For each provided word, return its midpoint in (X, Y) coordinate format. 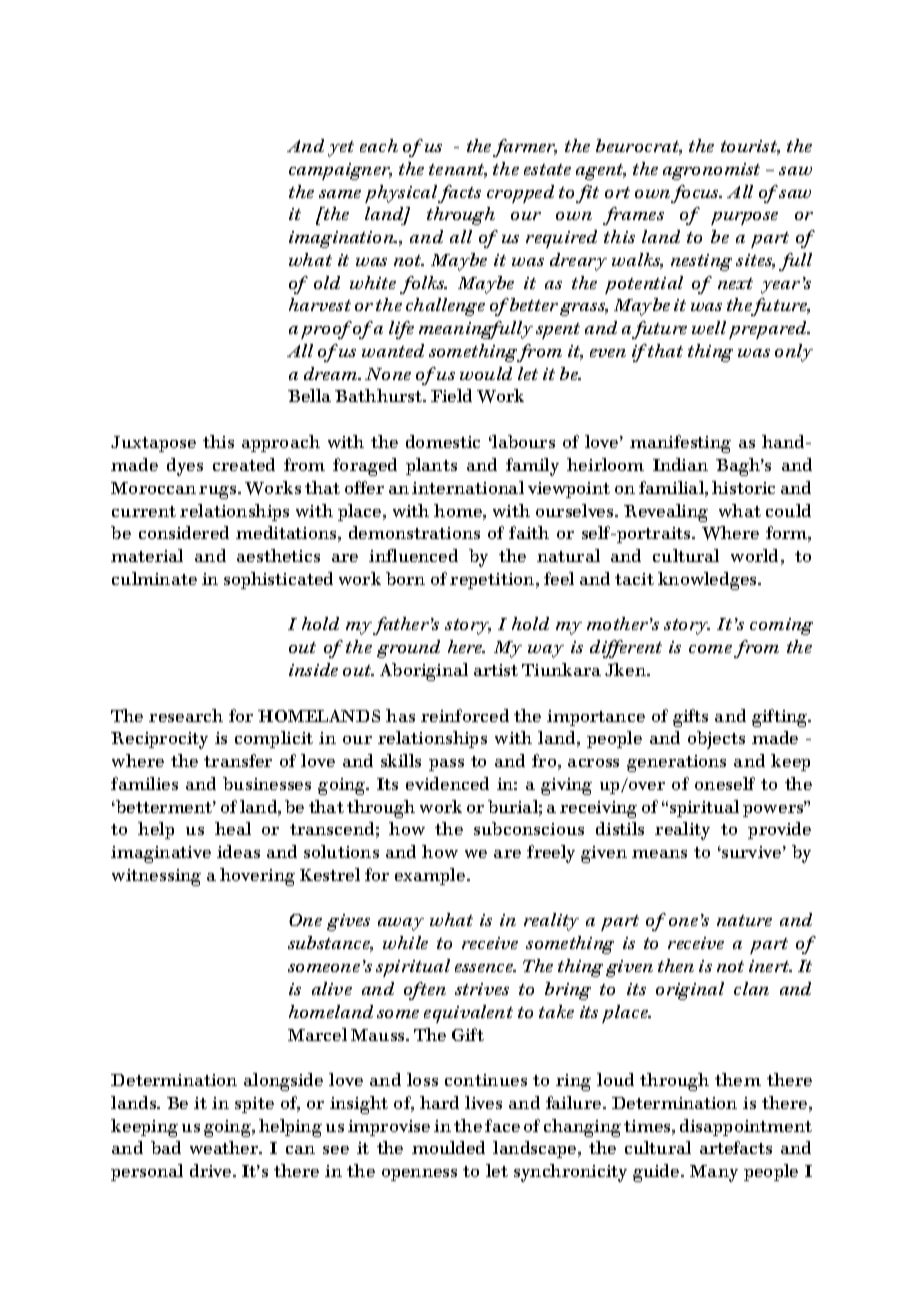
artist (496, 670)
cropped (520, 194)
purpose (744, 218)
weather (225, 1147)
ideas (238, 851)
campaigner (340, 171)
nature (744, 920)
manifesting (680, 444)
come (710, 649)
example (430, 876)
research (186, 715)
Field (451, 395)
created (244, 464)
